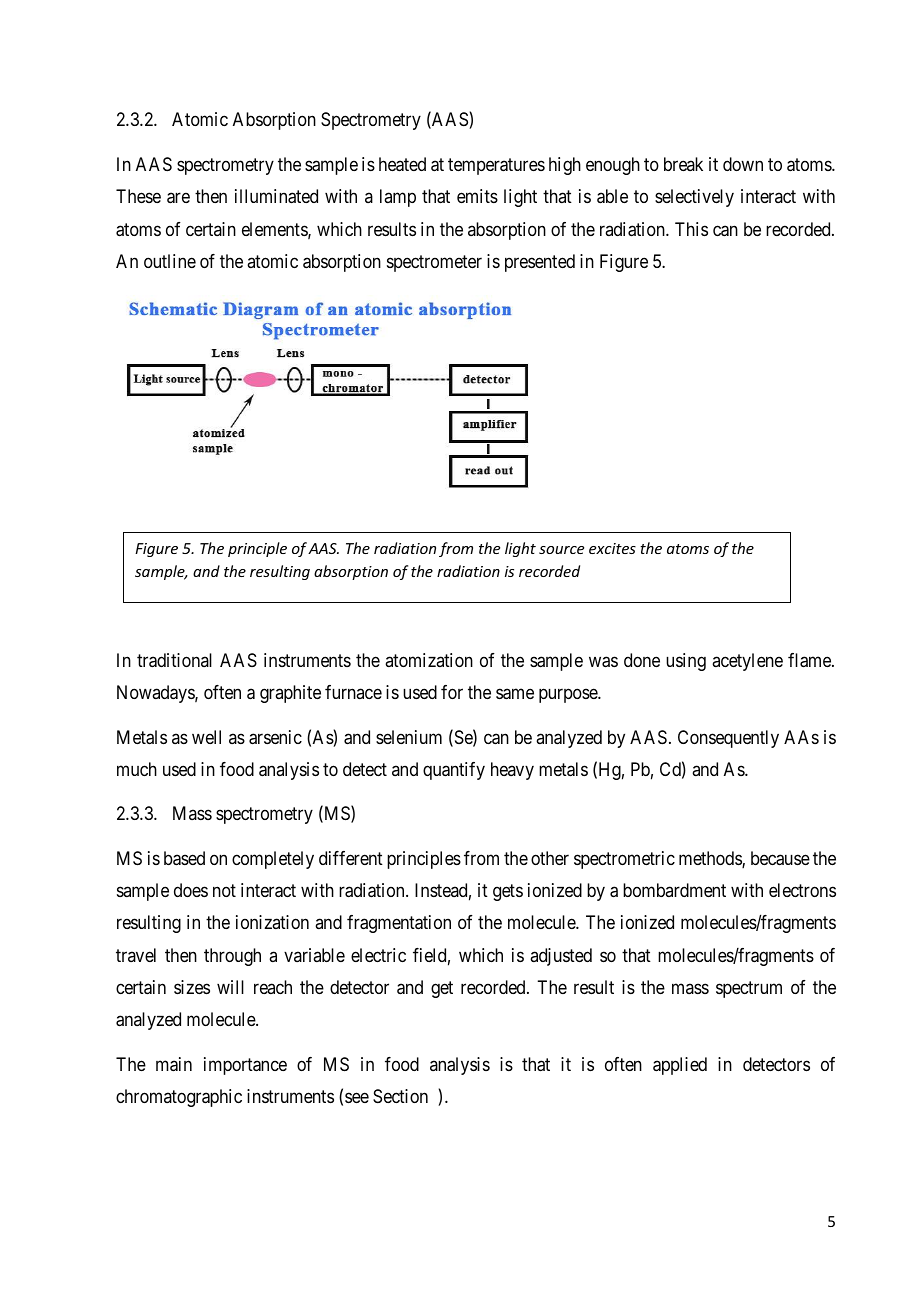 Image resolution: width=924 pixels, height=1308 pixels. I want to click on are, so click(178, 198).
